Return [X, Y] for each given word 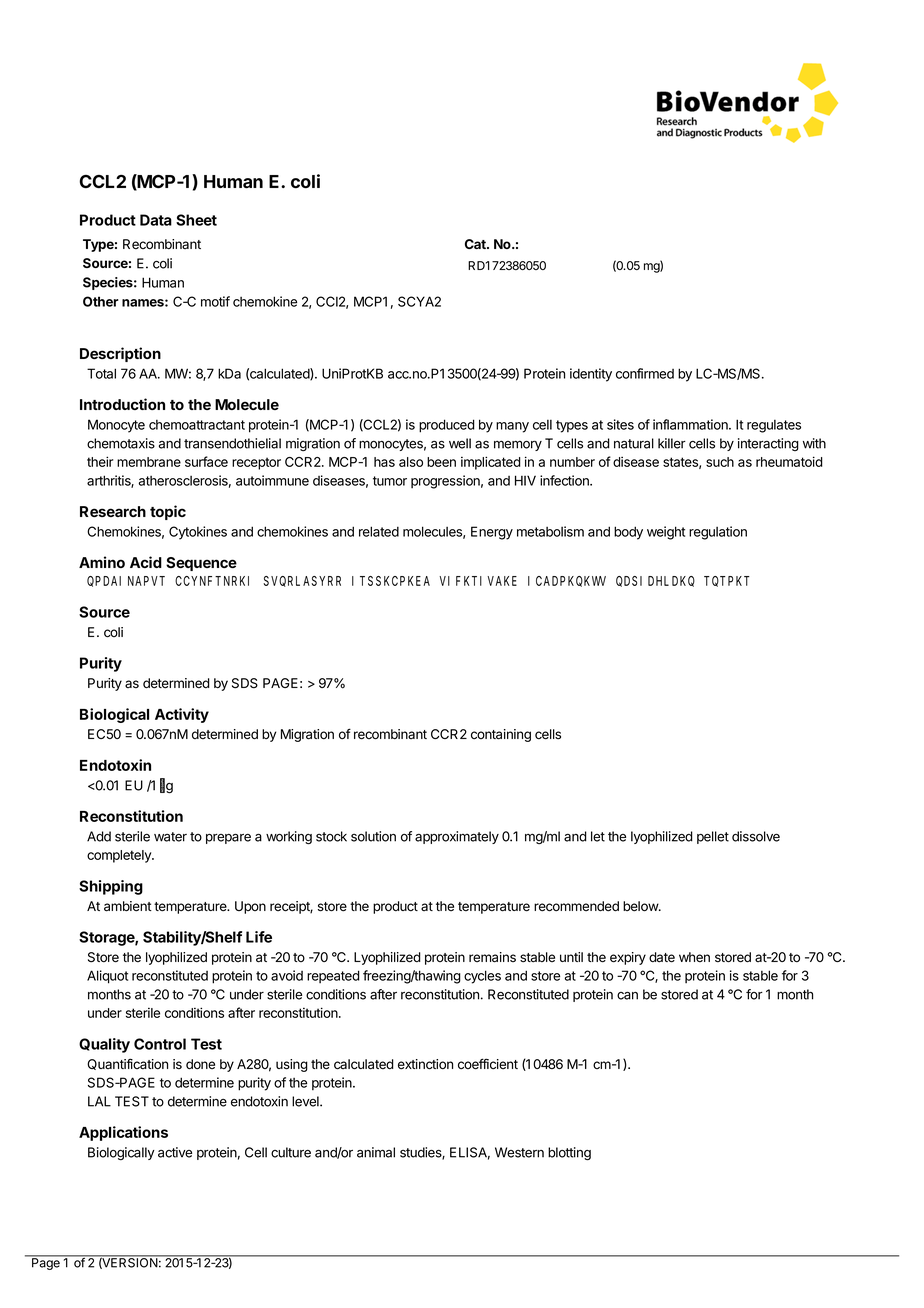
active [175, 1152]
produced [447, 426]
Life [259, 937]
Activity [182, 715]
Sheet [196, 220]
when [694, 957]
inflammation [691, 424]
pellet [713, 837]
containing [501, 735]
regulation [718, 533]
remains [492, 957]
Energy [492, 533]
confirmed [645, 373]
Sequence [201, 564]
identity [591, 375]
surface [206, 461]
